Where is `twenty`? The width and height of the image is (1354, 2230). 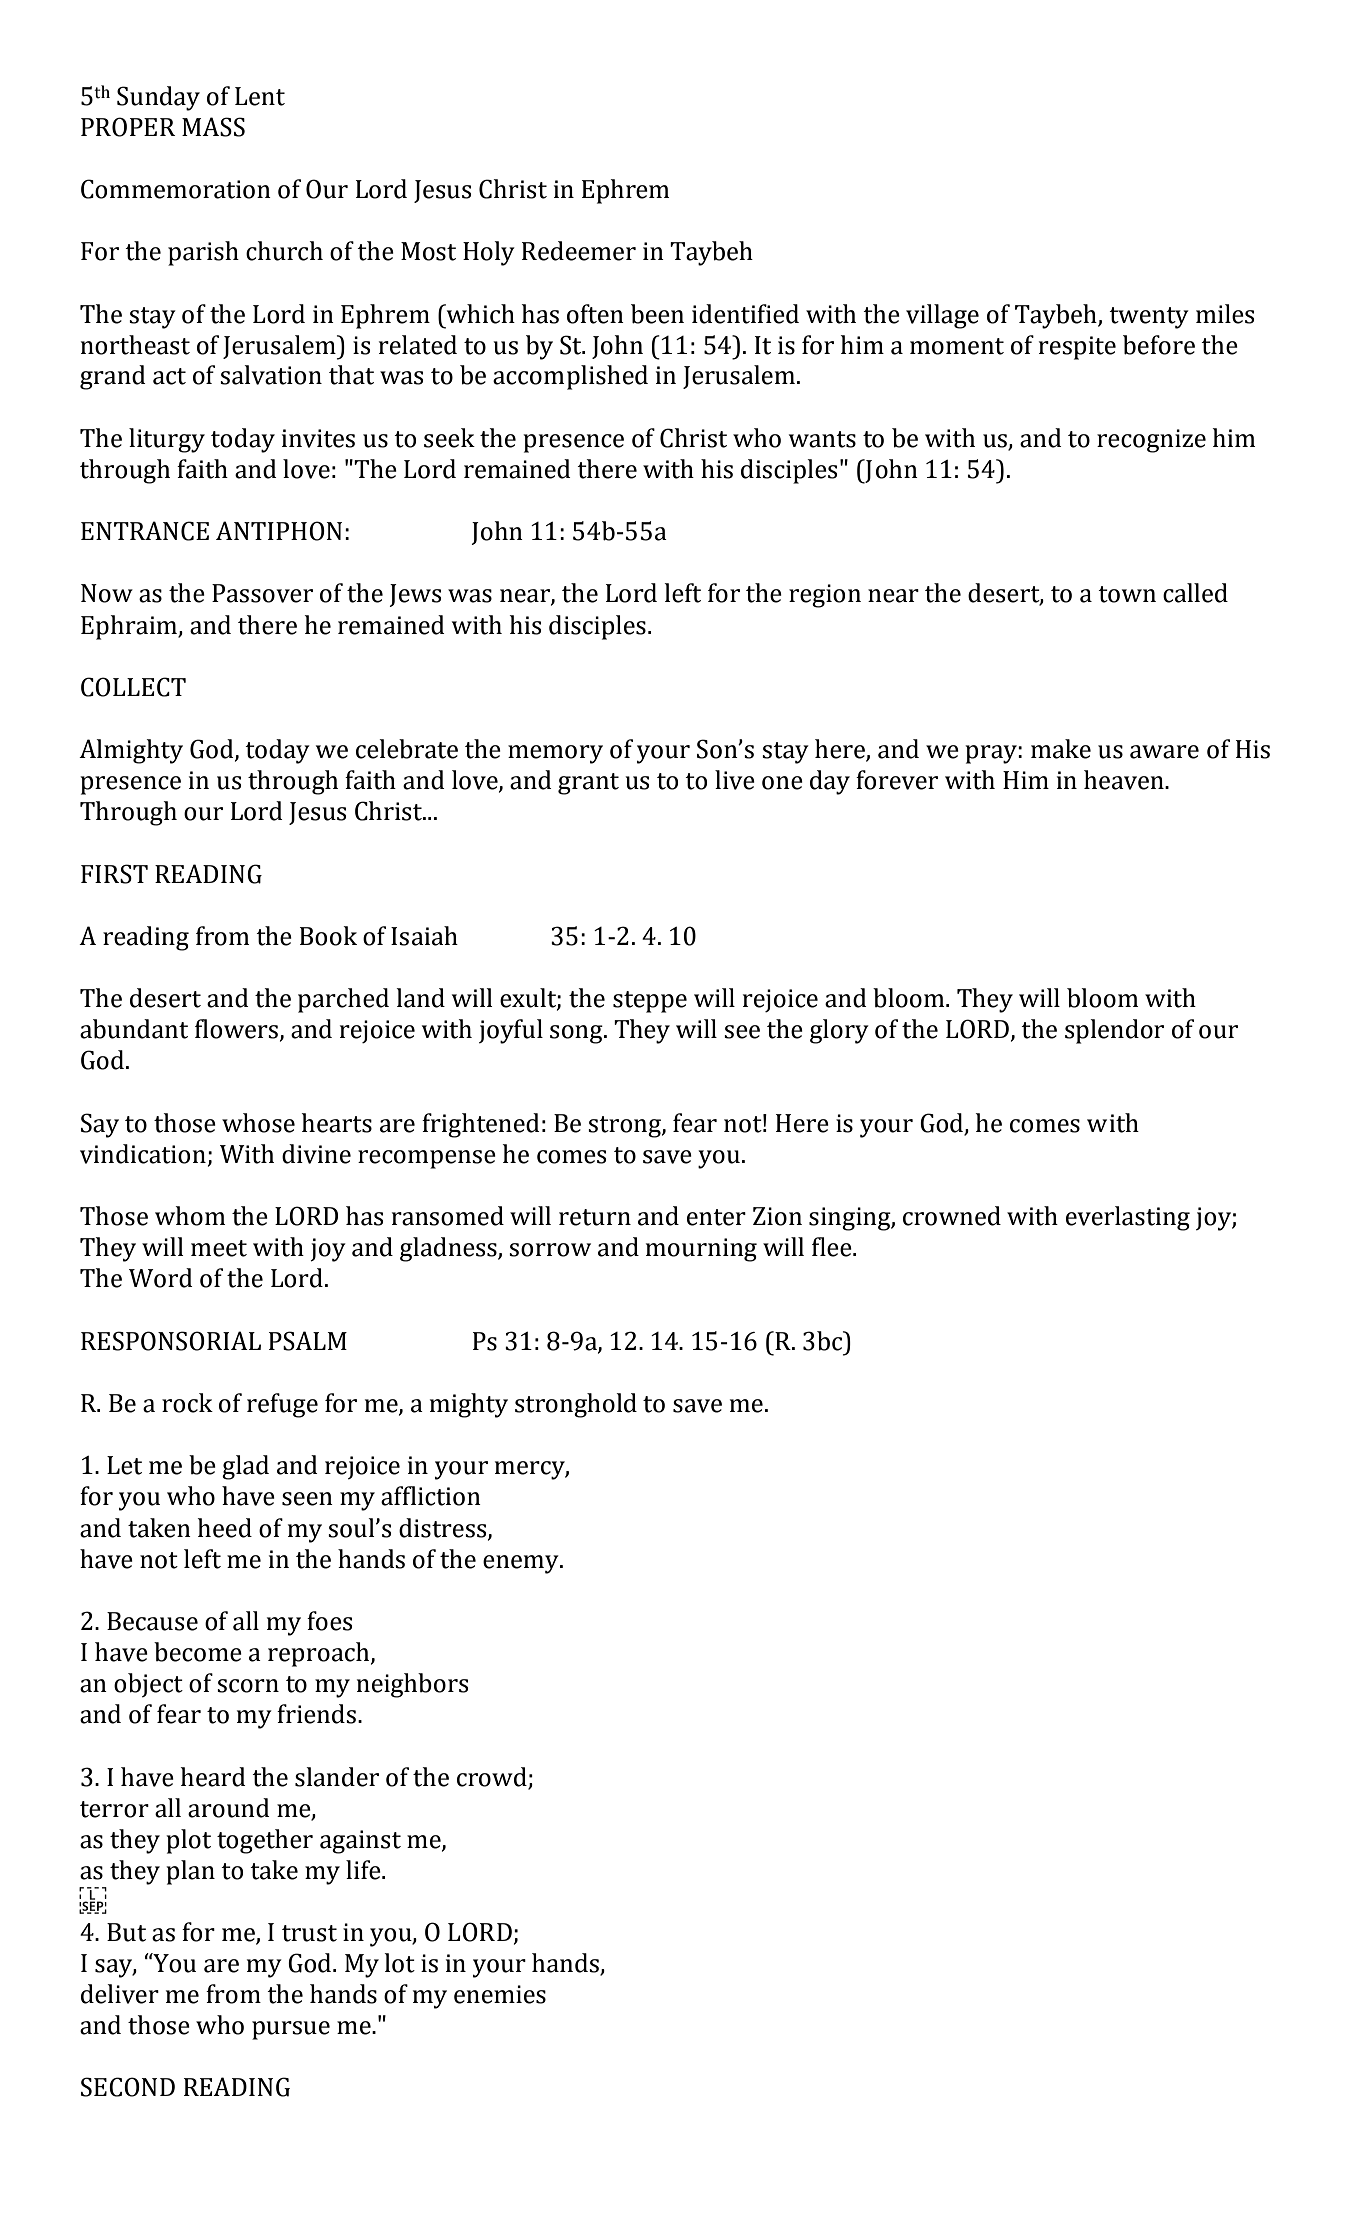 twenty is located at coordinates (1149, 318).
